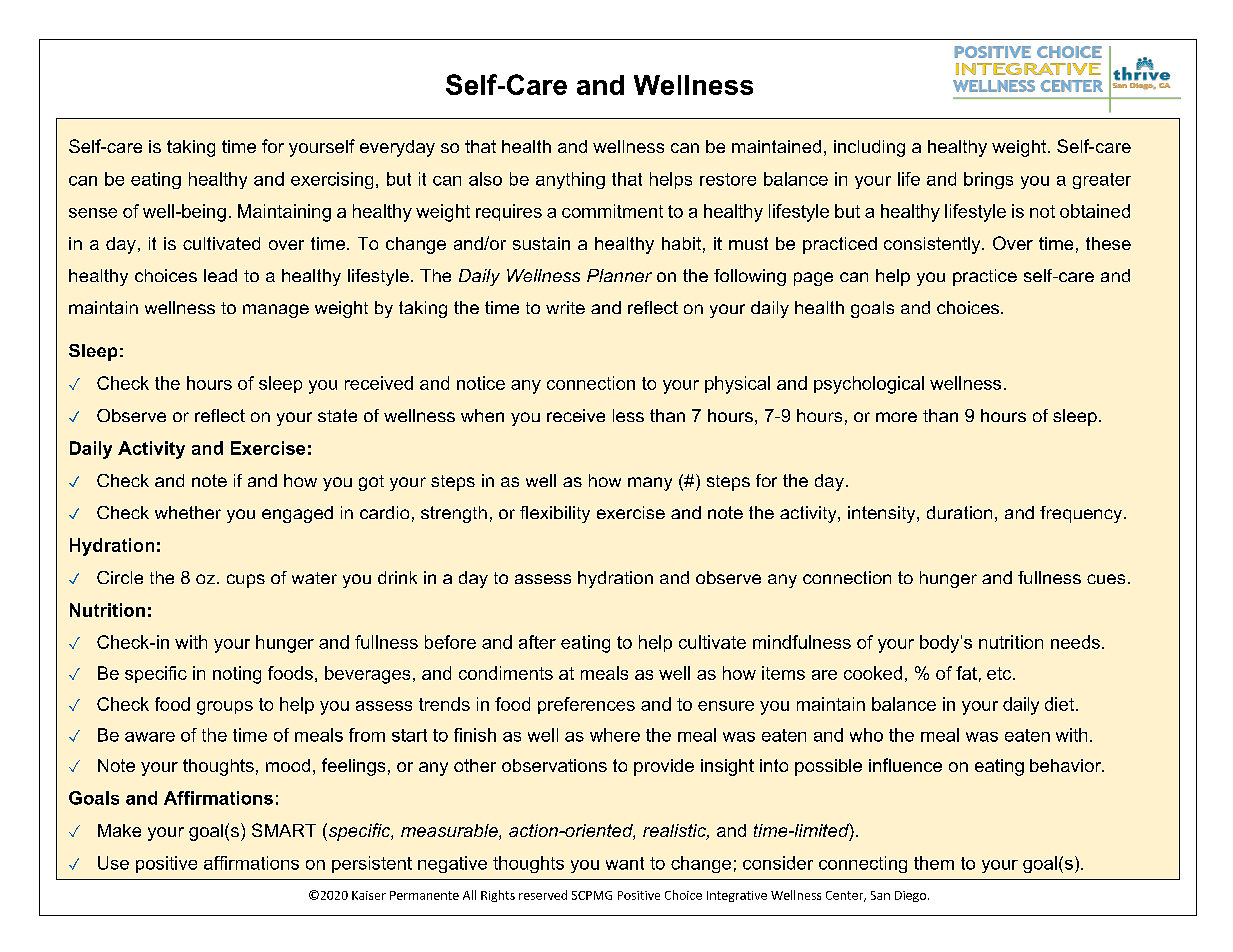 This screenshot has height=952, width=1233. What do you see at coordinates (1106, 579) in the screenshot?
I see `cues` at bounding box center [1106, 579].
